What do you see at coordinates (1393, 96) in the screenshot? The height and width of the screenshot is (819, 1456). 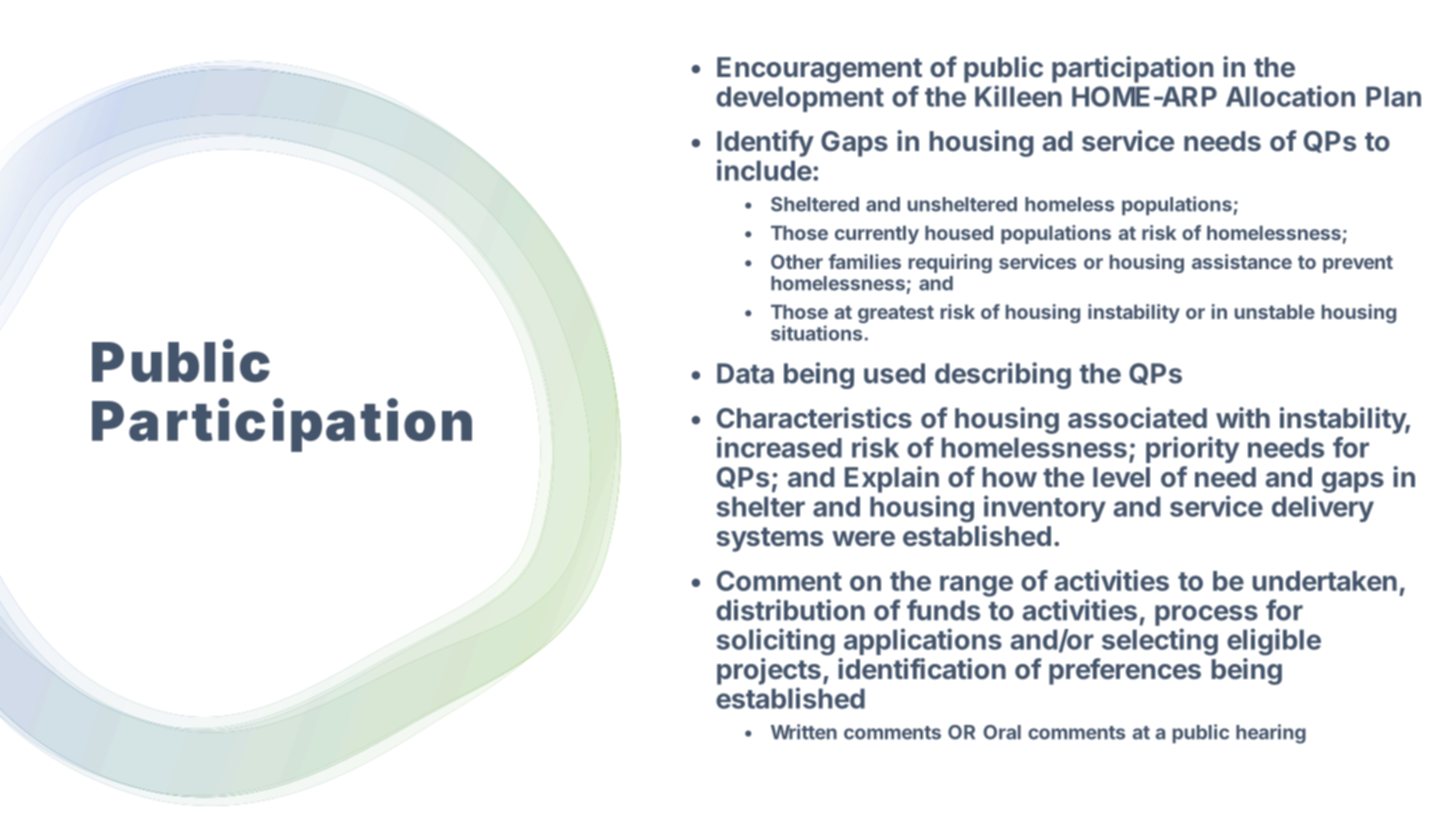 I see `Plan` at bounding box center [1393, 96].
